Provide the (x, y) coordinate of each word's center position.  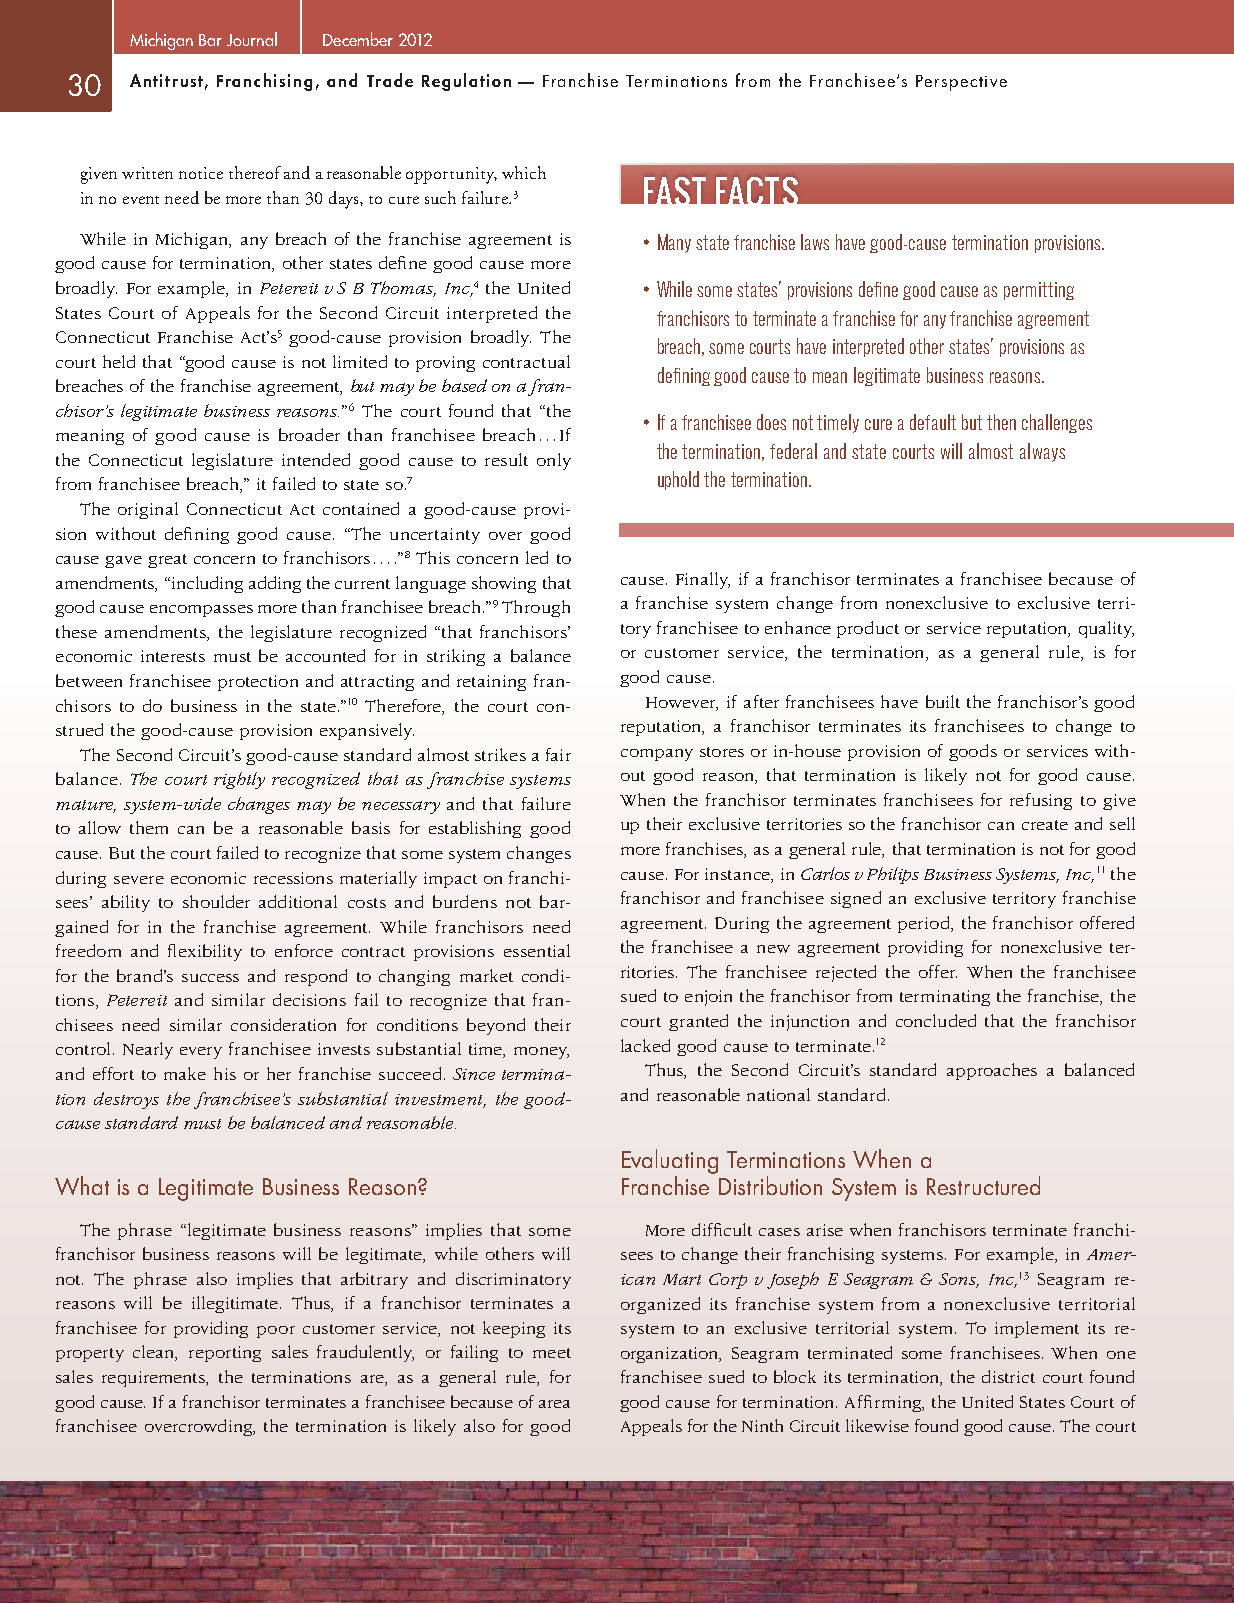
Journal (252, 39)
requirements (155, 1379)
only (554, 461)
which (524, 172)
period (925, 924)
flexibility (205, 952)
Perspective (961, 83)
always (1042, 452)
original (148, 510)
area (554, 1404)
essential (537, 950)
